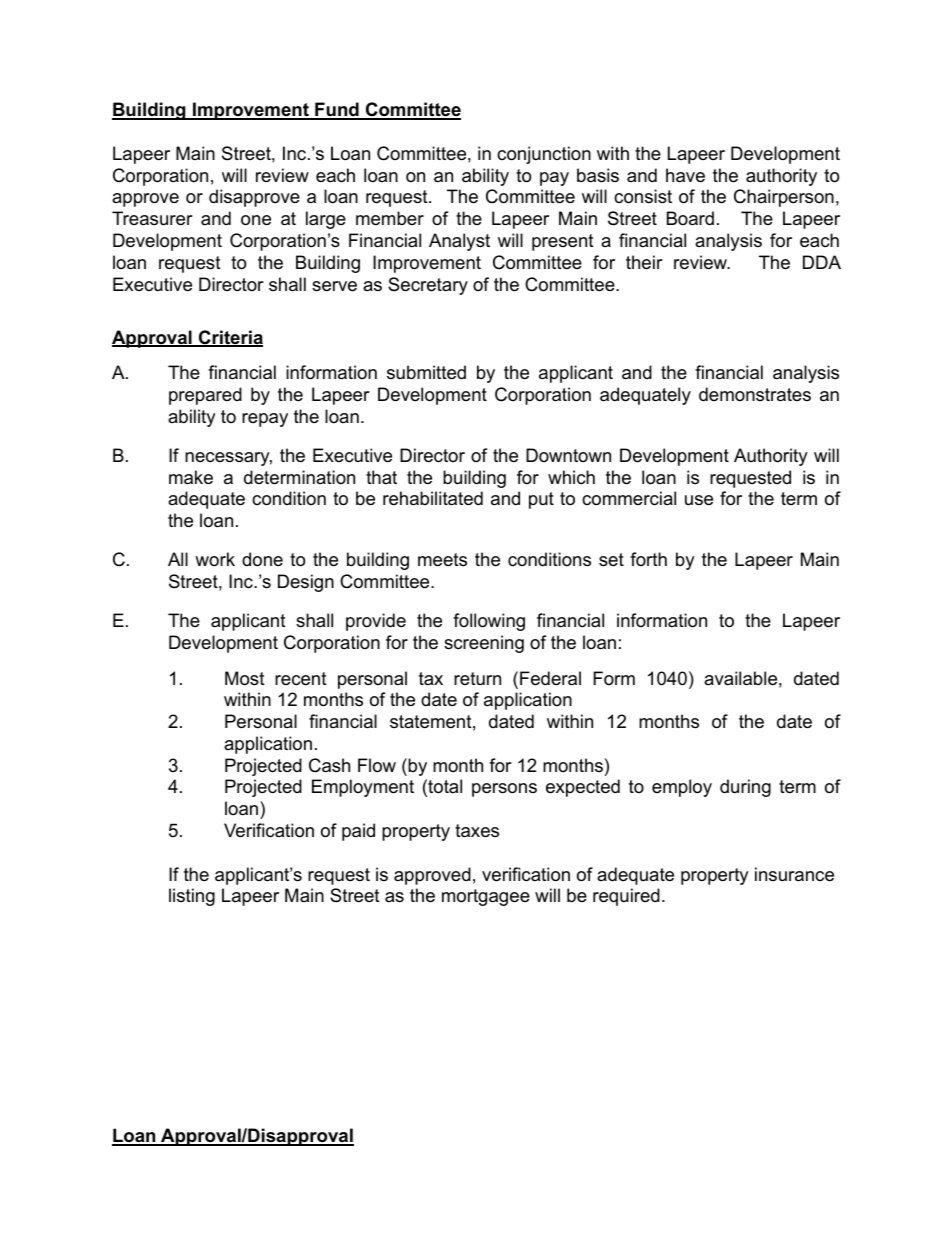 This screenshot has width=952, height=1233. Describe the element at coordinates (489, 622) in the screenshot. I see `following` at that location.
